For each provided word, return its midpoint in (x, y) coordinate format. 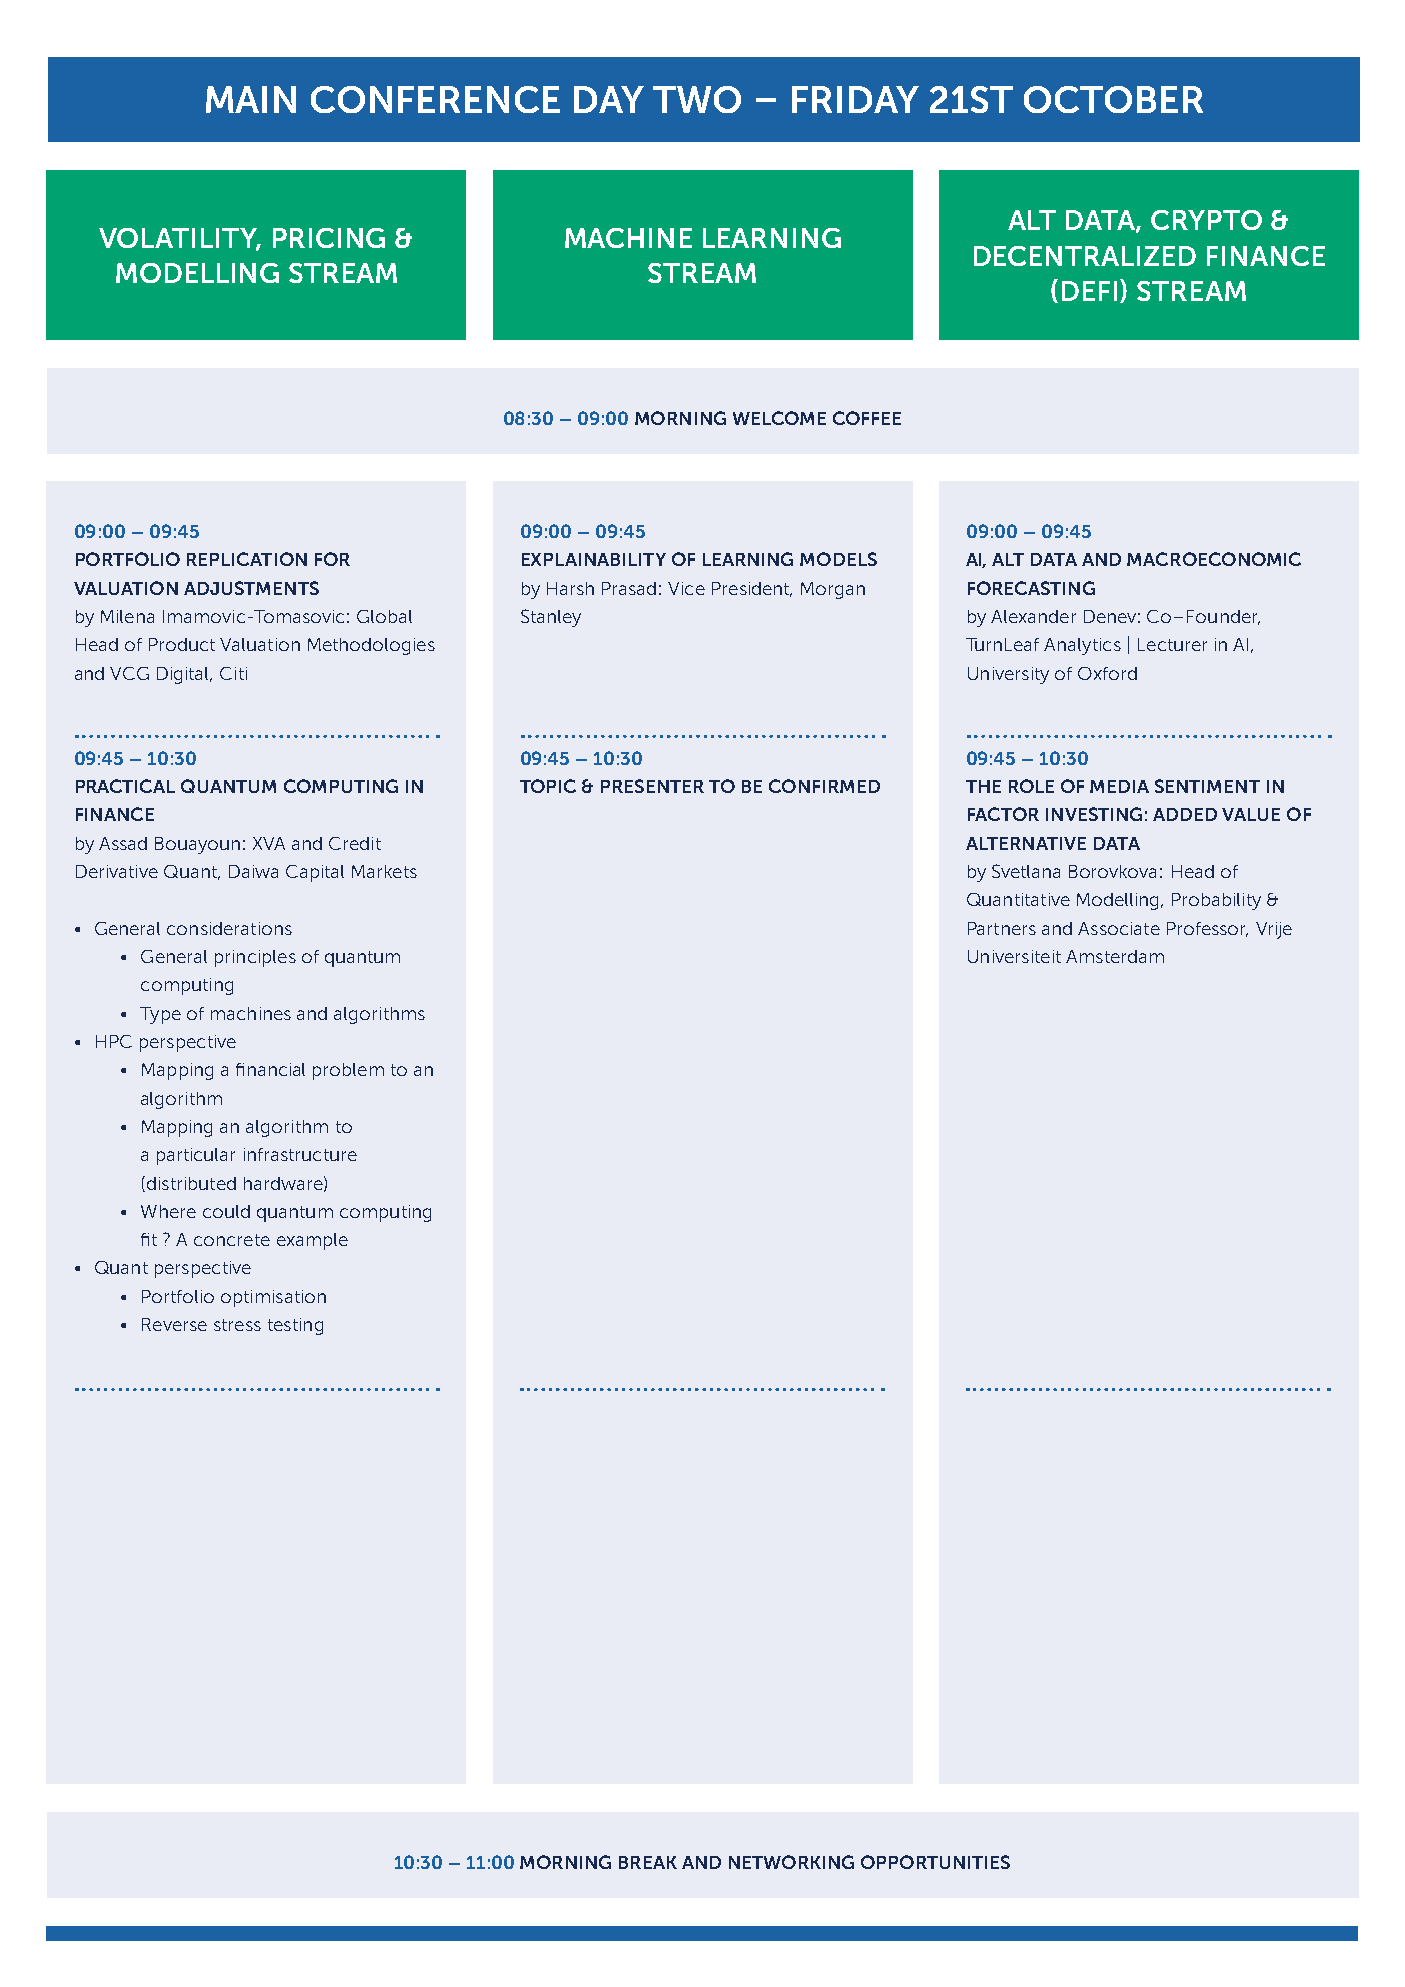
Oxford (1107, 673)
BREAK (648, 1862)
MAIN (251, 99)
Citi (233, 673)
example (312, 1241)
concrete (232, 1240)
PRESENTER (652, 786)
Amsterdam (1115, 956)
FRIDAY (855, 99)
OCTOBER (1113, 99)
